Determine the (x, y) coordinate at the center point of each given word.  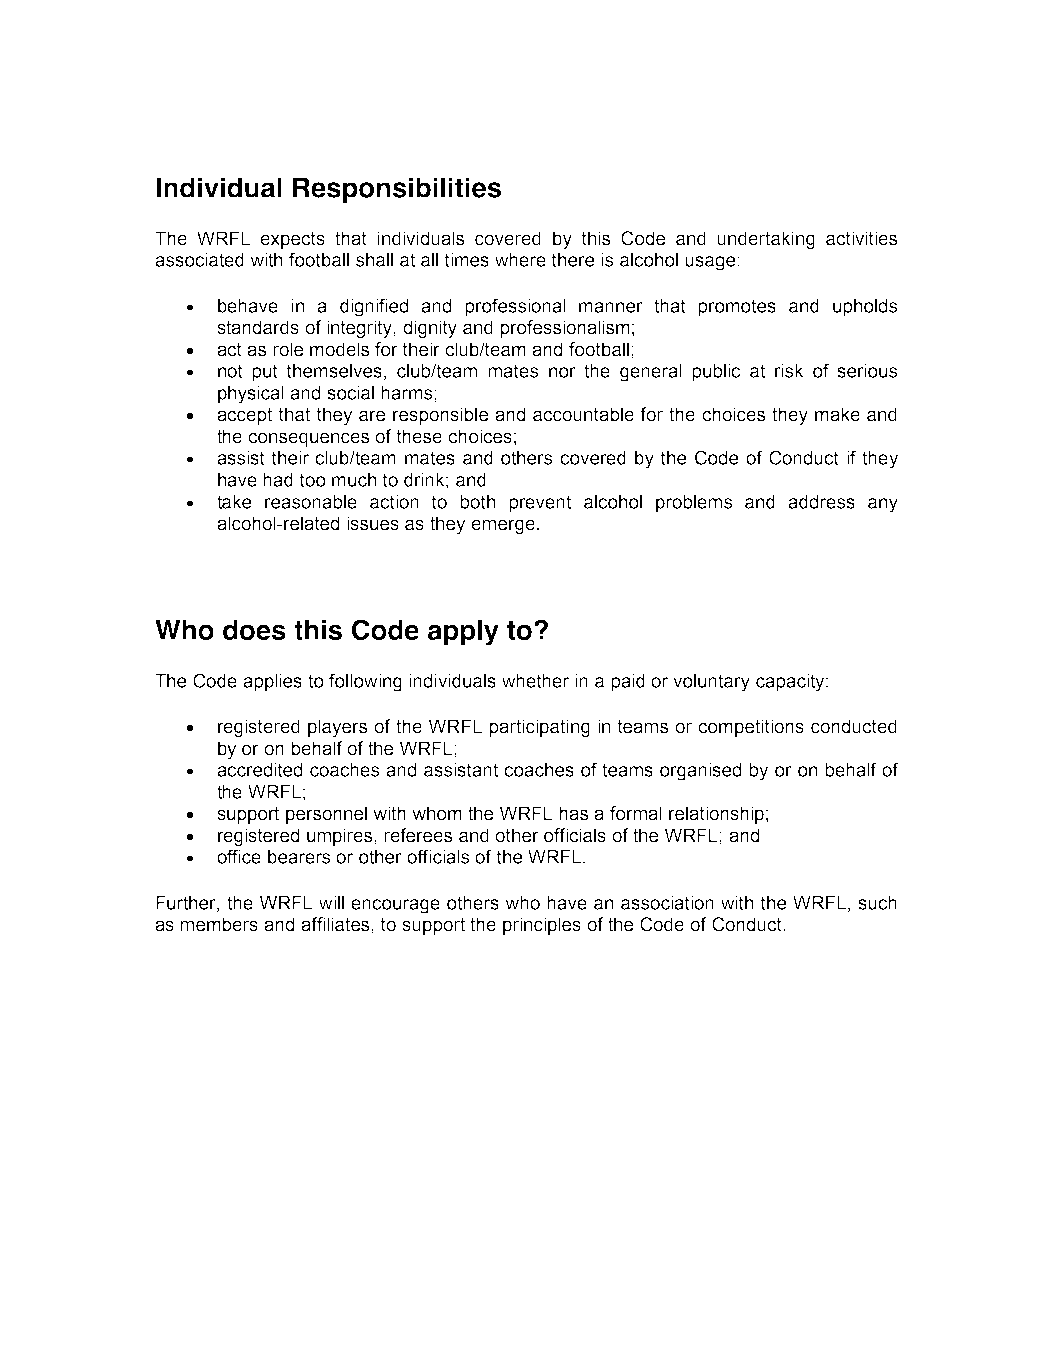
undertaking (766, 240)
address (821, 502)
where (520, 260)
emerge (503, 526)
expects (292, 240)
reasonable (311, 502)
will (331, 903)
